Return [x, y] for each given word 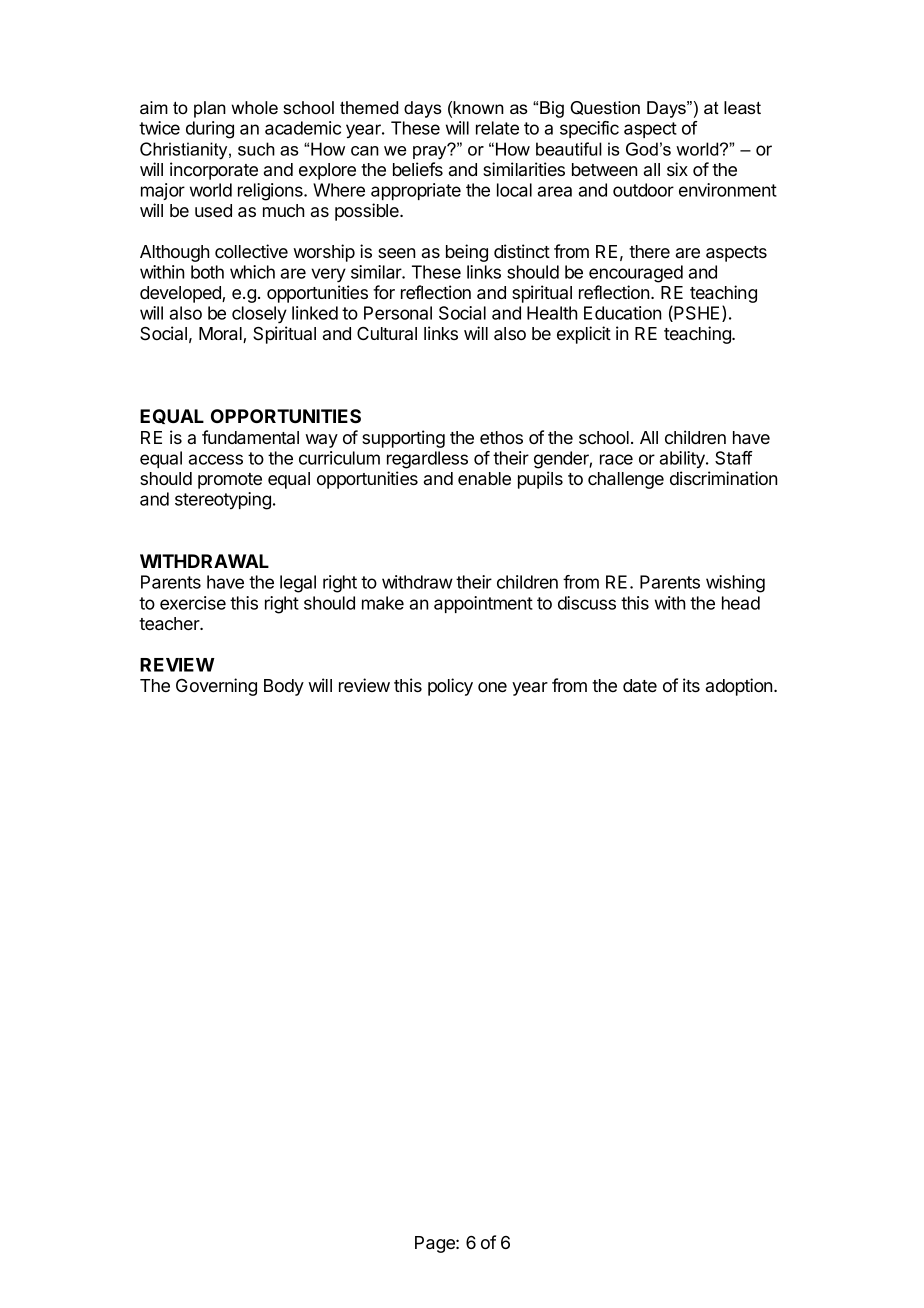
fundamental [250, 437]
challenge [626, 480]
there [649, 251]
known [478, 108]
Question [605, 108]
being [467, 253]
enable [484, 478]
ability [683, 459]
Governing [216, 687]
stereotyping [223, 501]
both [207, 272]
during [210, 130]
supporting [403, 439]
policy [450, 687]
